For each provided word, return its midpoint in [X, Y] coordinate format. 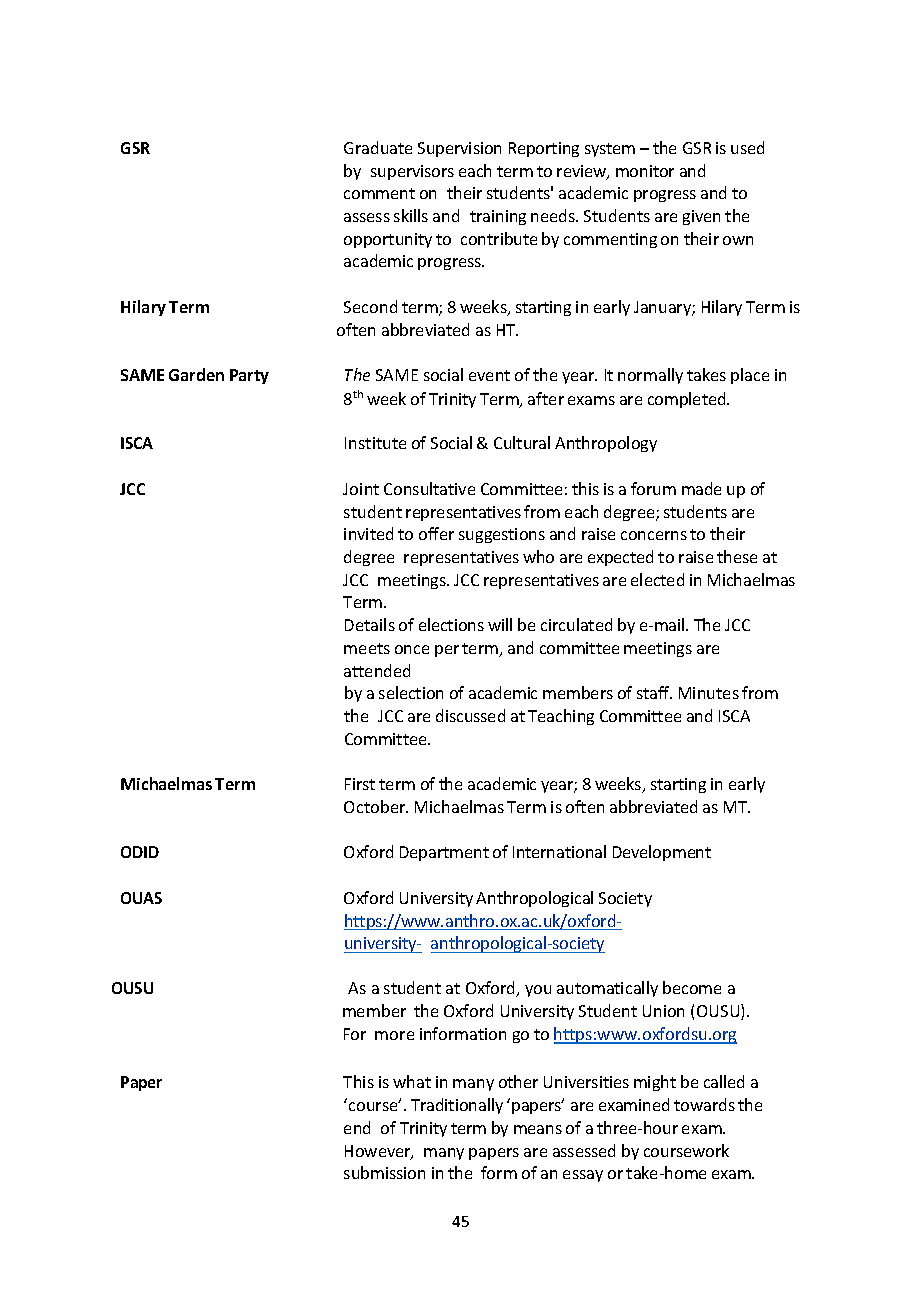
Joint [361, 489]
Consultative [429, 488]
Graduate [378, 147]
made [701, 488]
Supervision [459, 149]
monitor [645, 171]
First [360, 784]
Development [662, 853]
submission [384, 1172]
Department [444, 853]
